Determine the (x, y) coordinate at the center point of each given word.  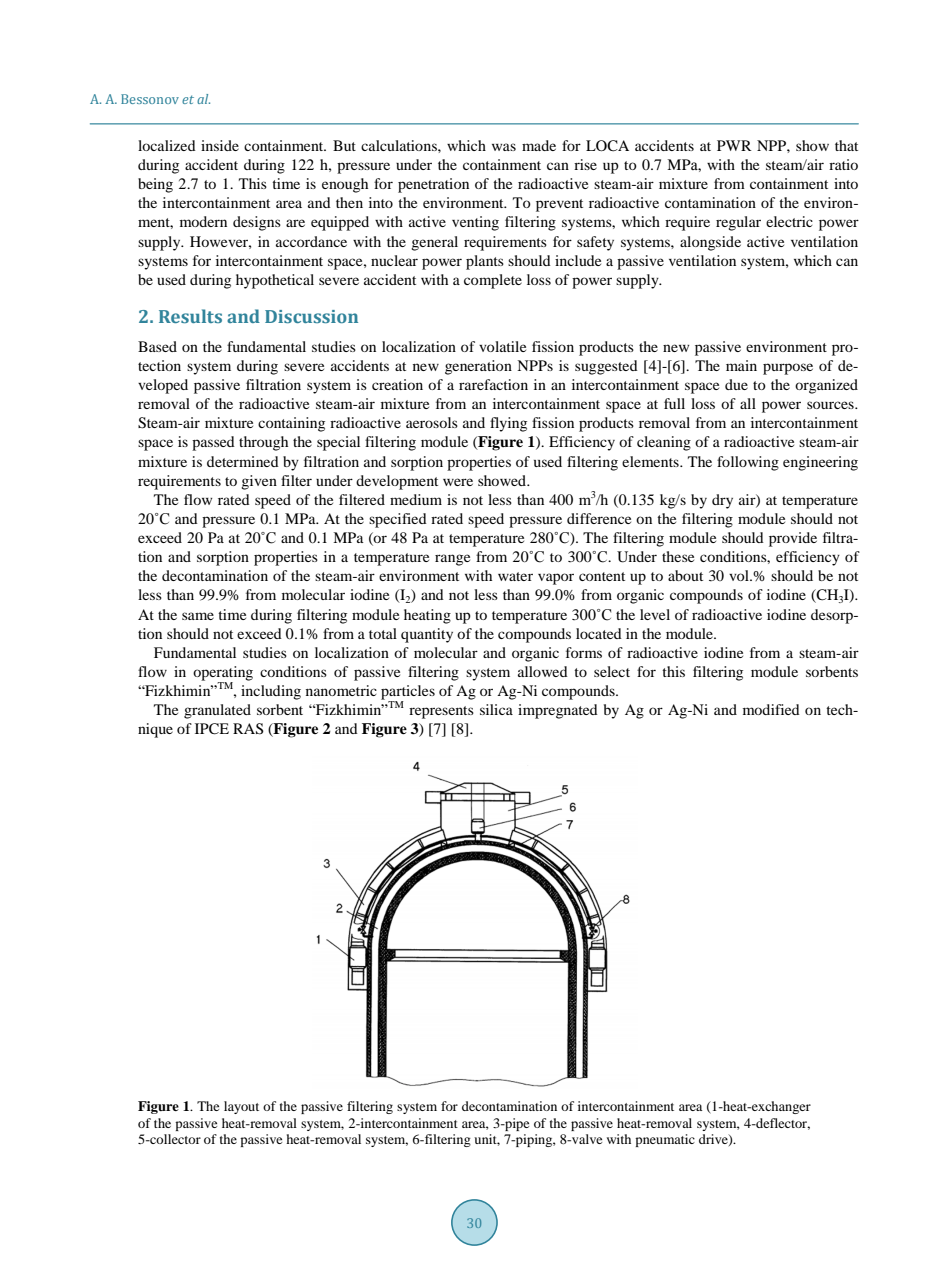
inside (220, 145)
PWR (734, 145)
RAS (248, 729)
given (259, 482)
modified (771, 709)
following (748, 463)
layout (241, 1107)
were (458, 482)
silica (496, 709)
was (504, 147)
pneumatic (665, 1140)
